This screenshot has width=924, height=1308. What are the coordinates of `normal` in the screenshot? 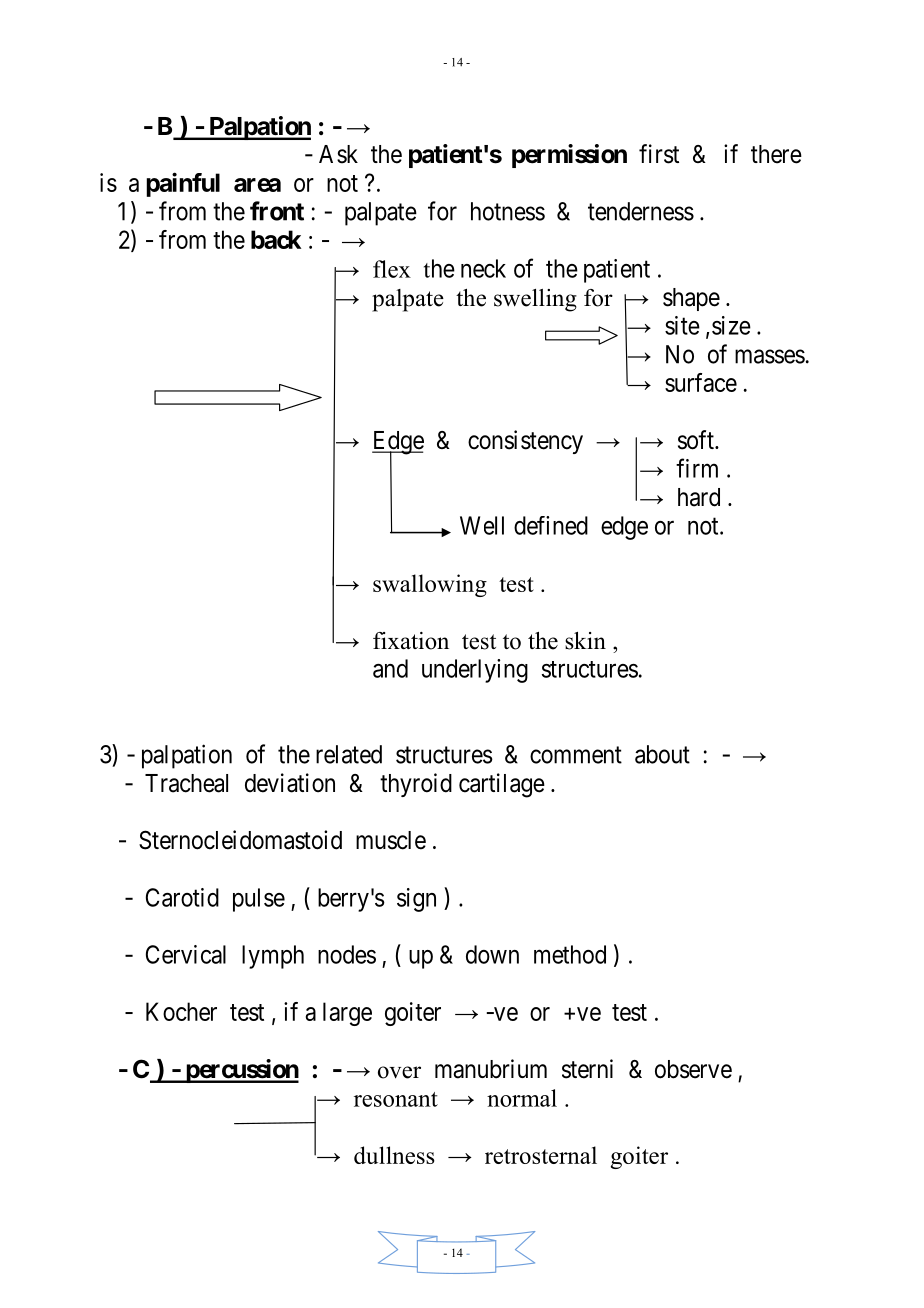 It's located at (522, 1098).
